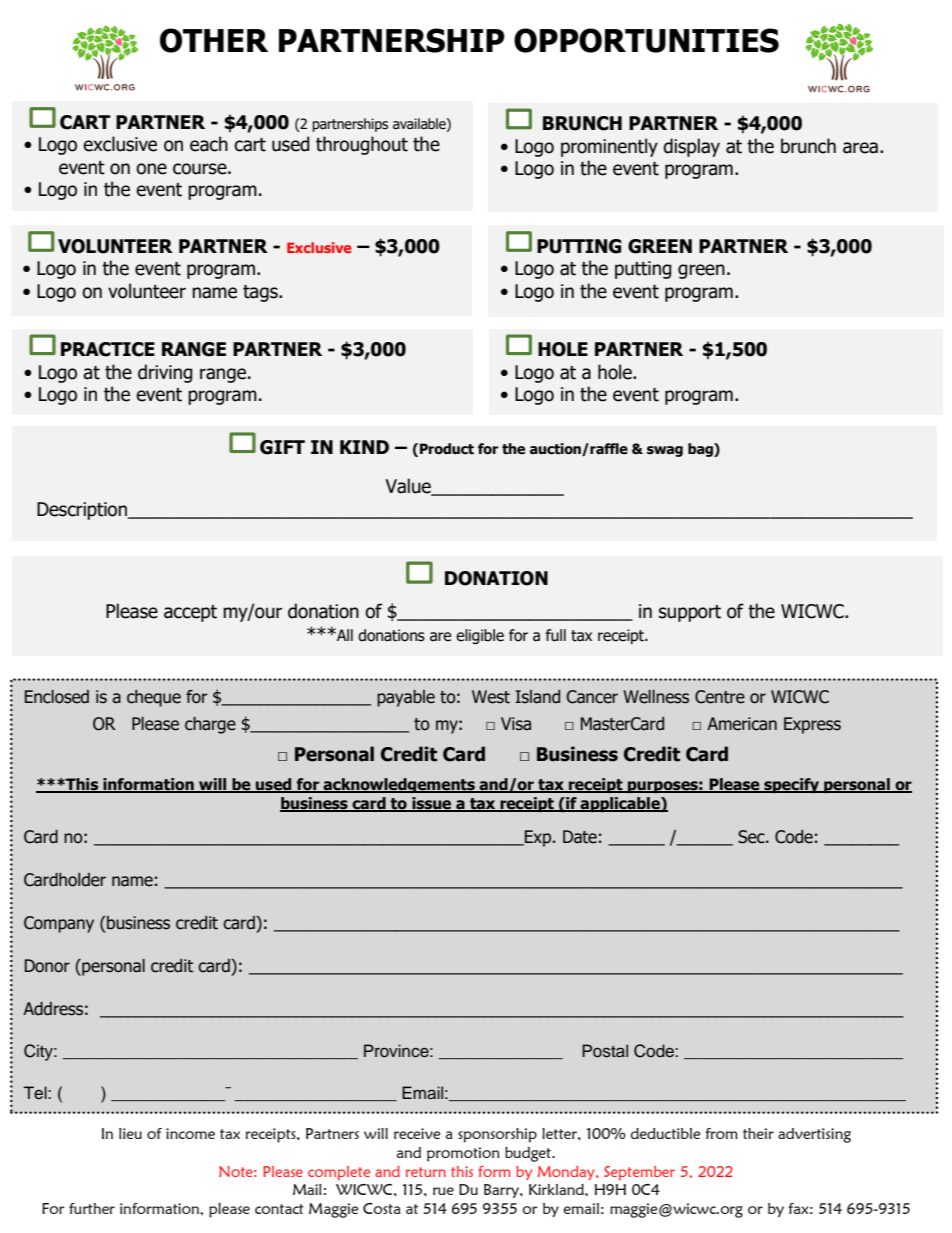 This screenshot has width=952, height=1233. Describe the element at coordinates (214, 40) in the screenshot. I see `OTHER` at that location.
